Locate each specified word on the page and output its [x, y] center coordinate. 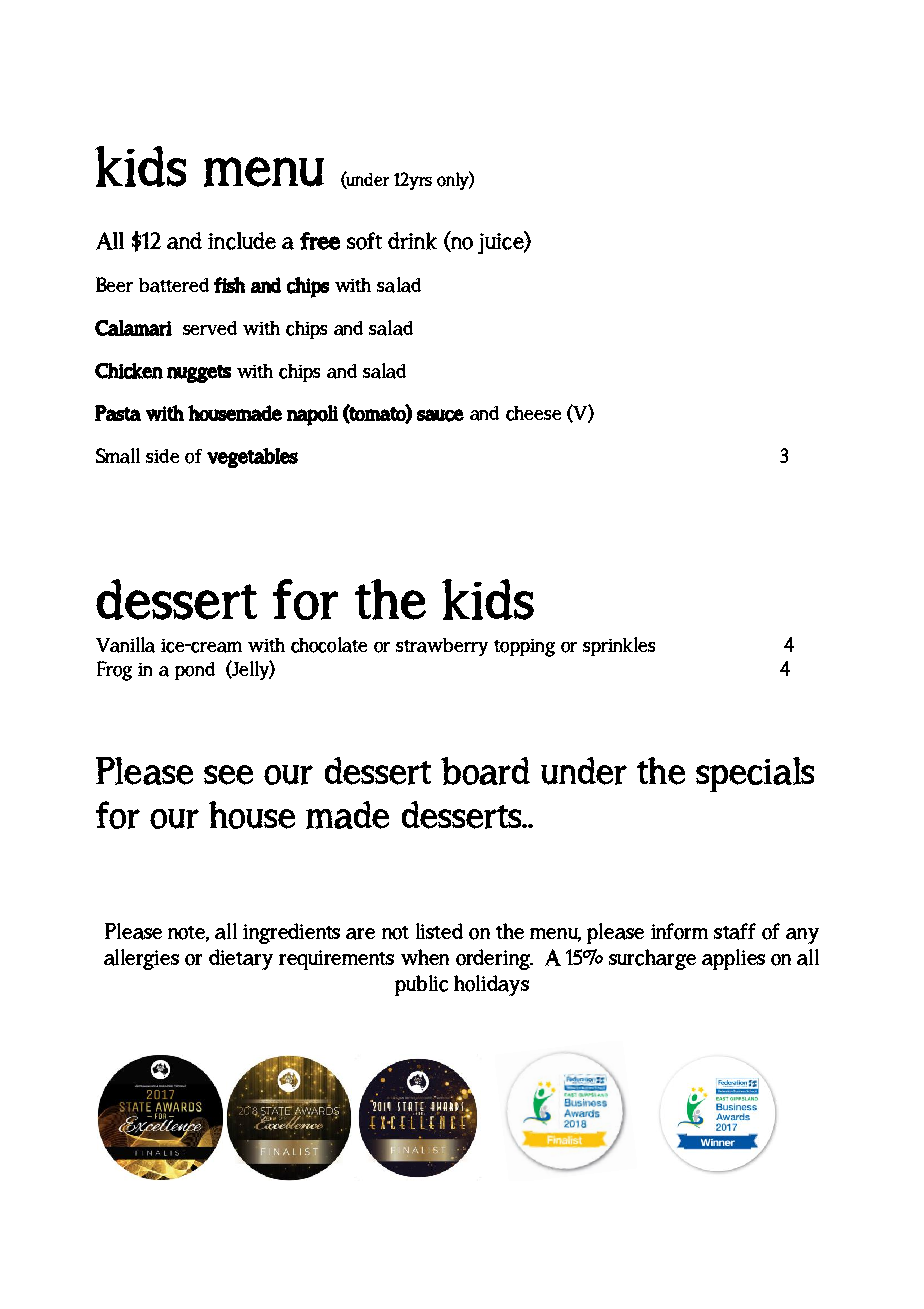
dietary [241, 959]
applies [733, 959]
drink [412, 241]
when [425, 957]
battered [174, 285]
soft [364, 241]
